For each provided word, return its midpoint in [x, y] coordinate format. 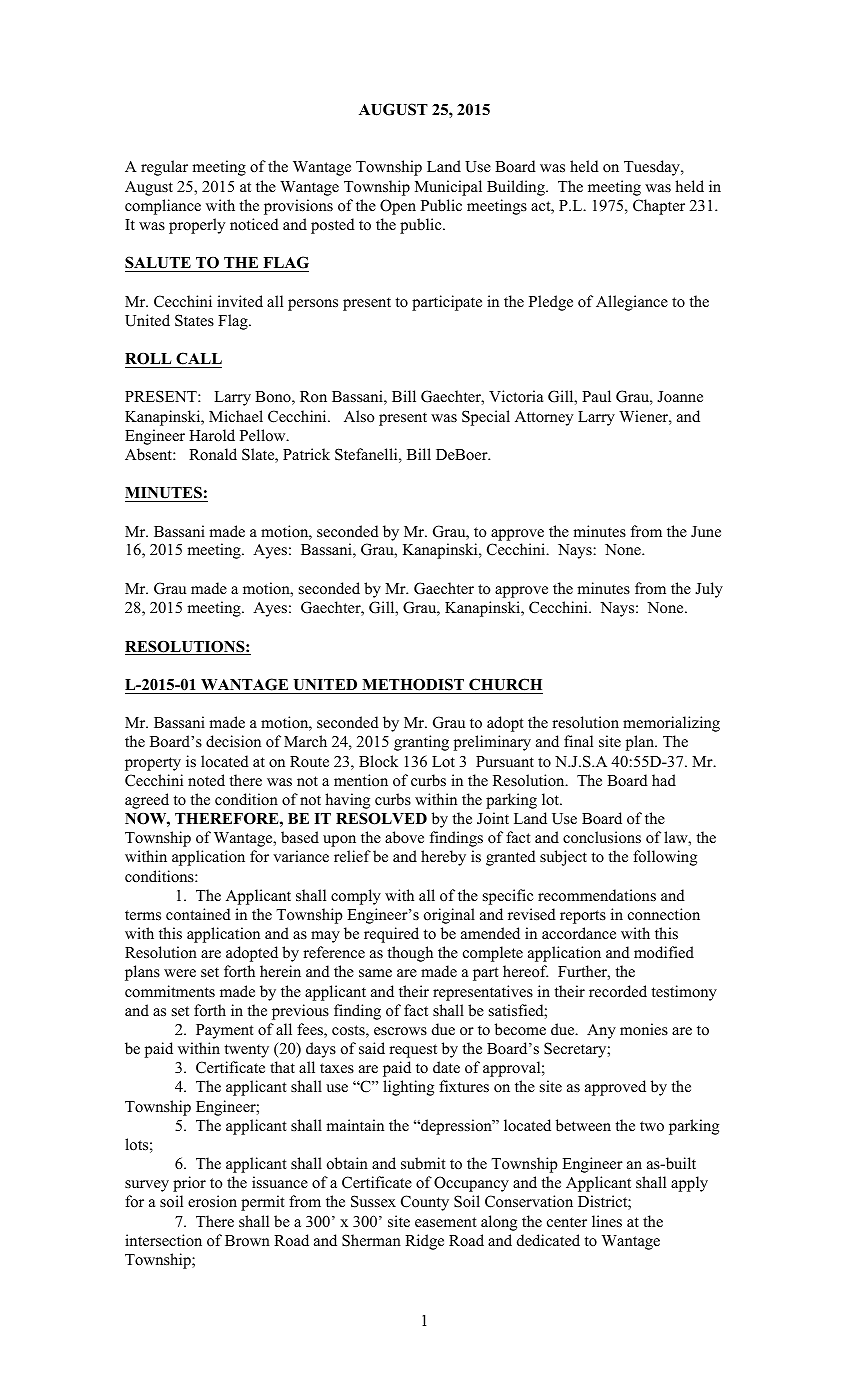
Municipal [448, 188]
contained [198, 914]
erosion [212, 1201]
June [706, 531]
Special [486, 418]
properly [197, 226]
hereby [443, 858]
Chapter [659, 207]
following [665, 858]
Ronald [213, 454]
